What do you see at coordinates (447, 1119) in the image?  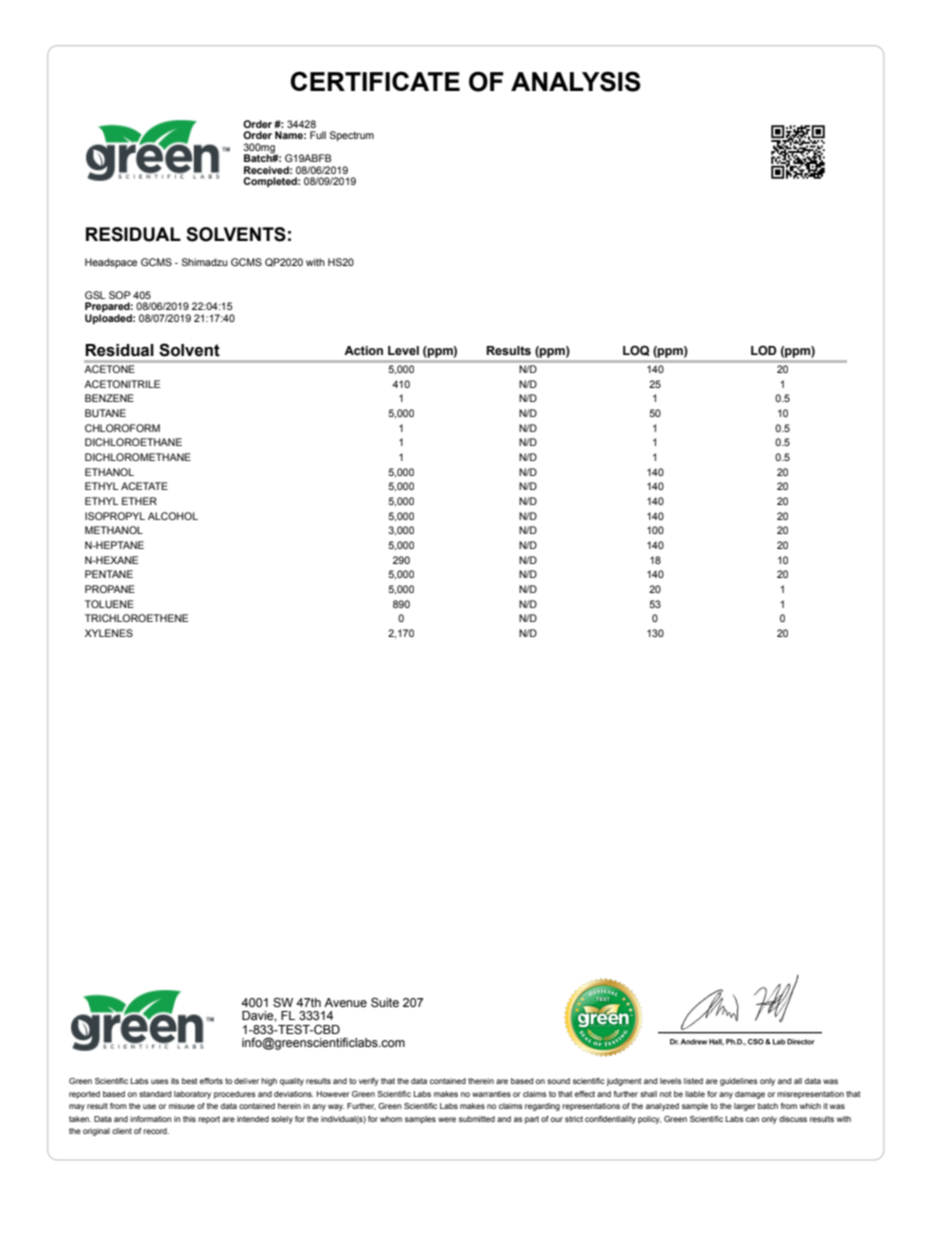 I see `were` at bounding box center [447, 1119].
